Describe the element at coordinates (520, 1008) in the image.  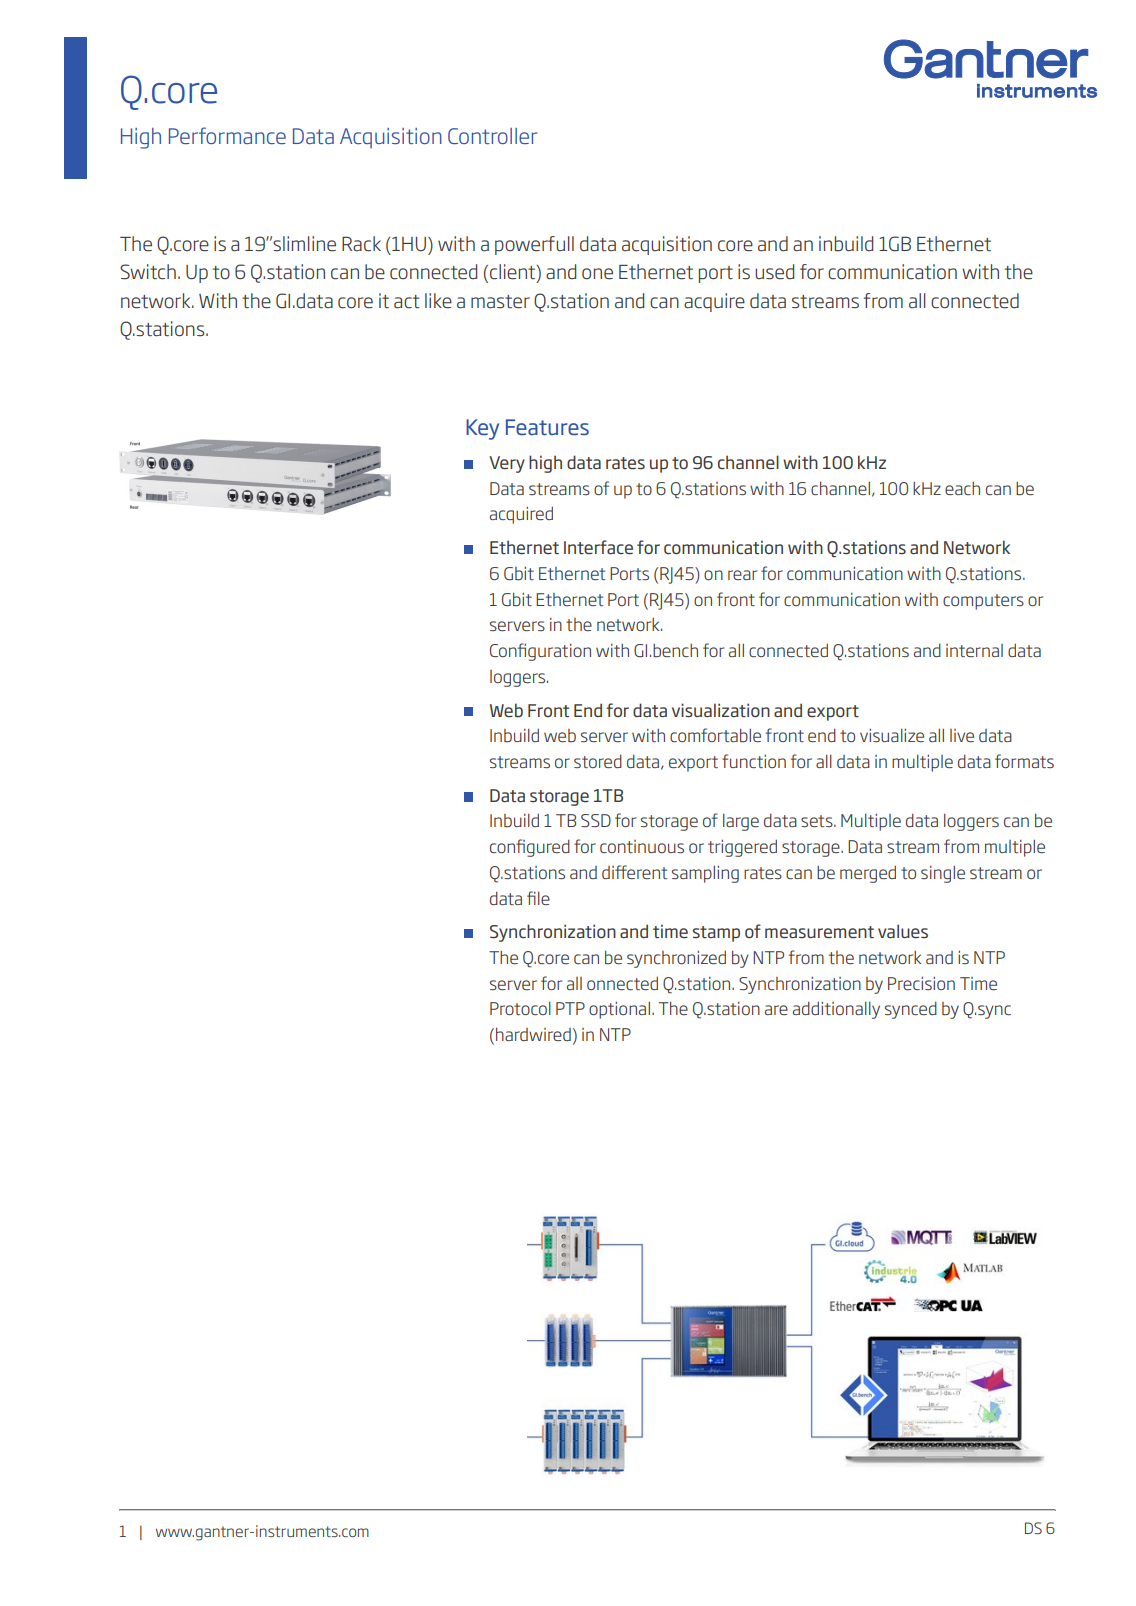
I see `Protocol` at that location.
